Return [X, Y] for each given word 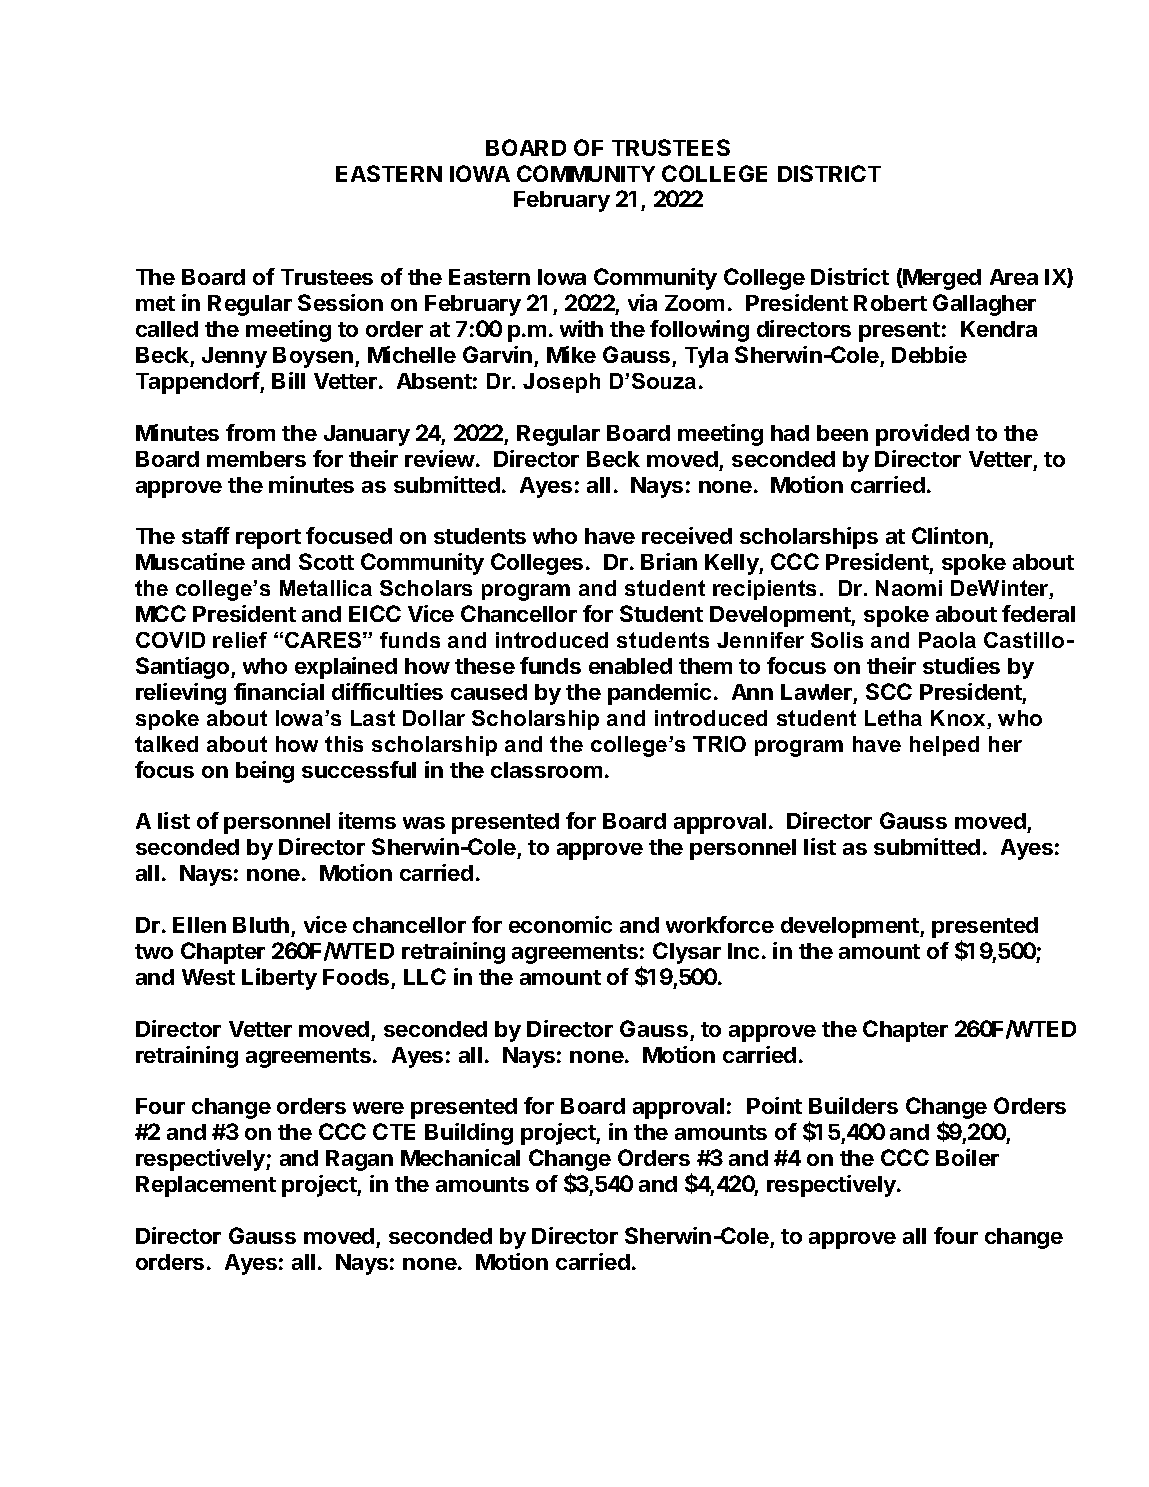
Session [340, 302]
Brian [669, 561]
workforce [720, 924]
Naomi [909, 588]
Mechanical [460, 1157]
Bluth [261, 925]
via [642, 302]
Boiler [967, 1157]
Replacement [206, 1186]
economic [560, 924]
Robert [890, 303]
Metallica [326, 588]
